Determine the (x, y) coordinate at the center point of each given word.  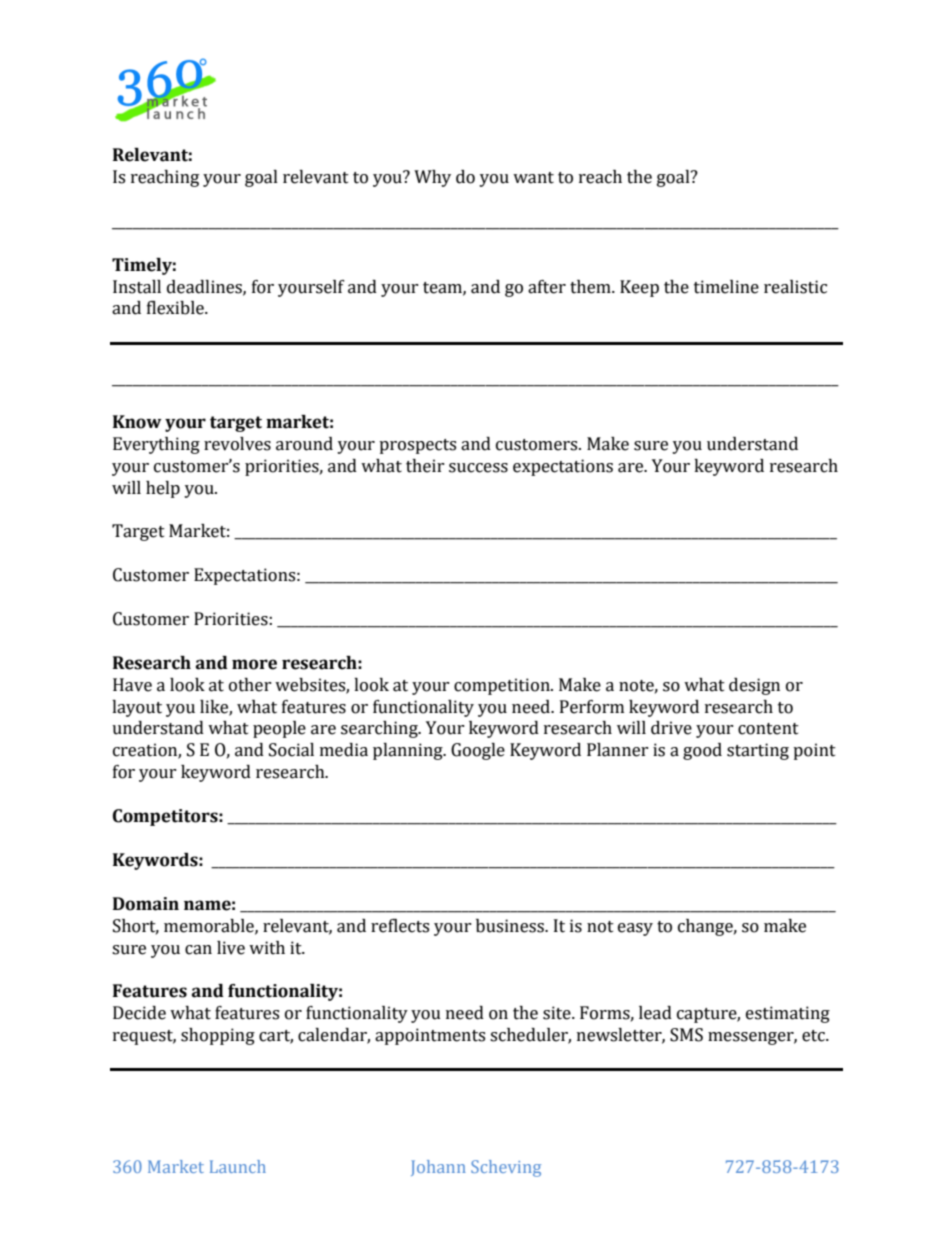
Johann (438, 1168)
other (250, 685)
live (231, 948)
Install (137, 287)
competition (503, 686)
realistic (795, 287)
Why (432, 178)
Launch (238, 1166)
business (511, 926)
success (478, 468)
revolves (237, 444)
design (754, 686)
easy (635, 929)
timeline (726, 287)
